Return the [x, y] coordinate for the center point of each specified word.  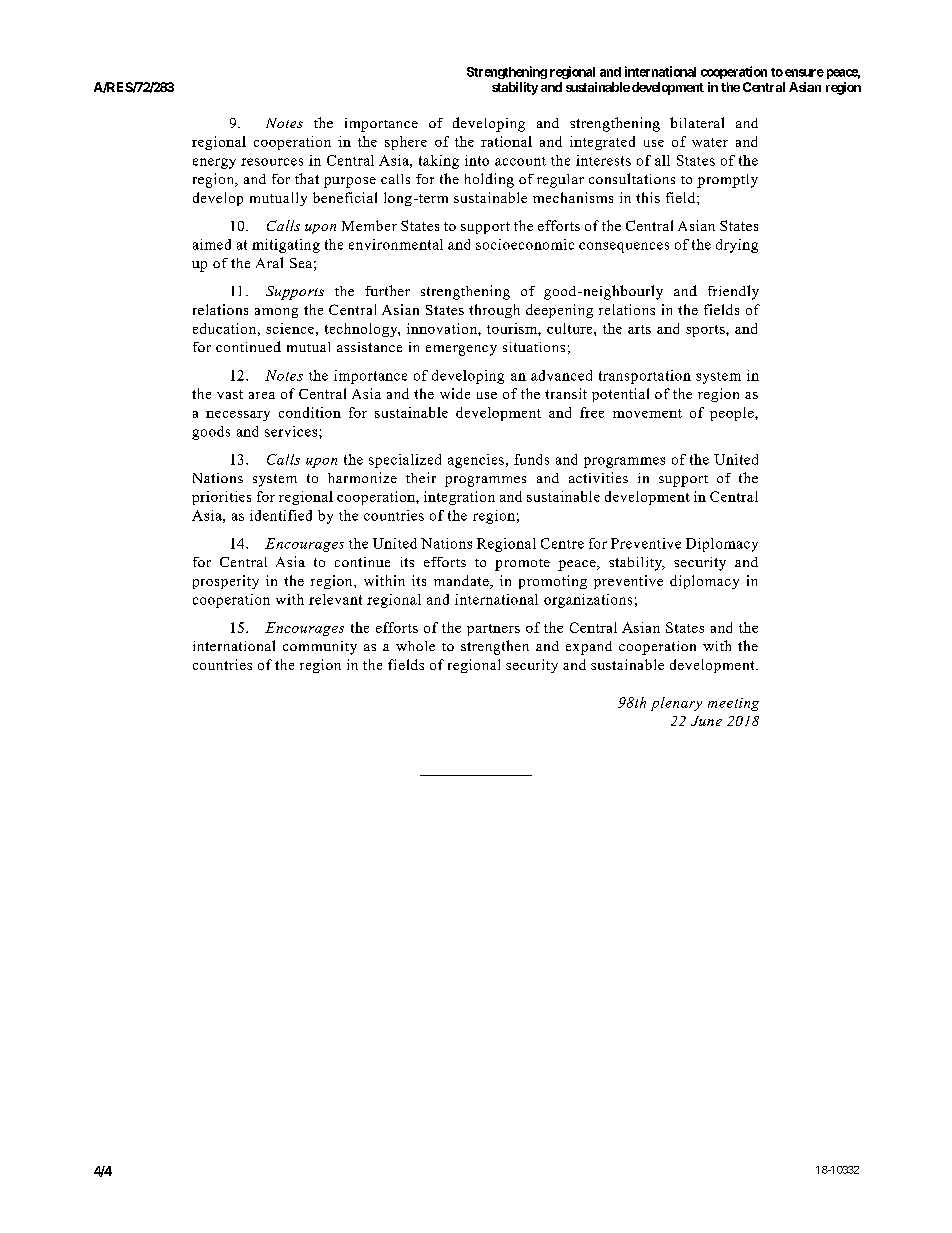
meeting [733, 704]
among [276, 313]
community [320, 648]
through [494, 311]
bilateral [697, 122]
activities [598, 477]
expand [589, 648]
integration [459, 498]
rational [506, 141]
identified [281, 515]
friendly [733, 292]
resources [272, 162]
